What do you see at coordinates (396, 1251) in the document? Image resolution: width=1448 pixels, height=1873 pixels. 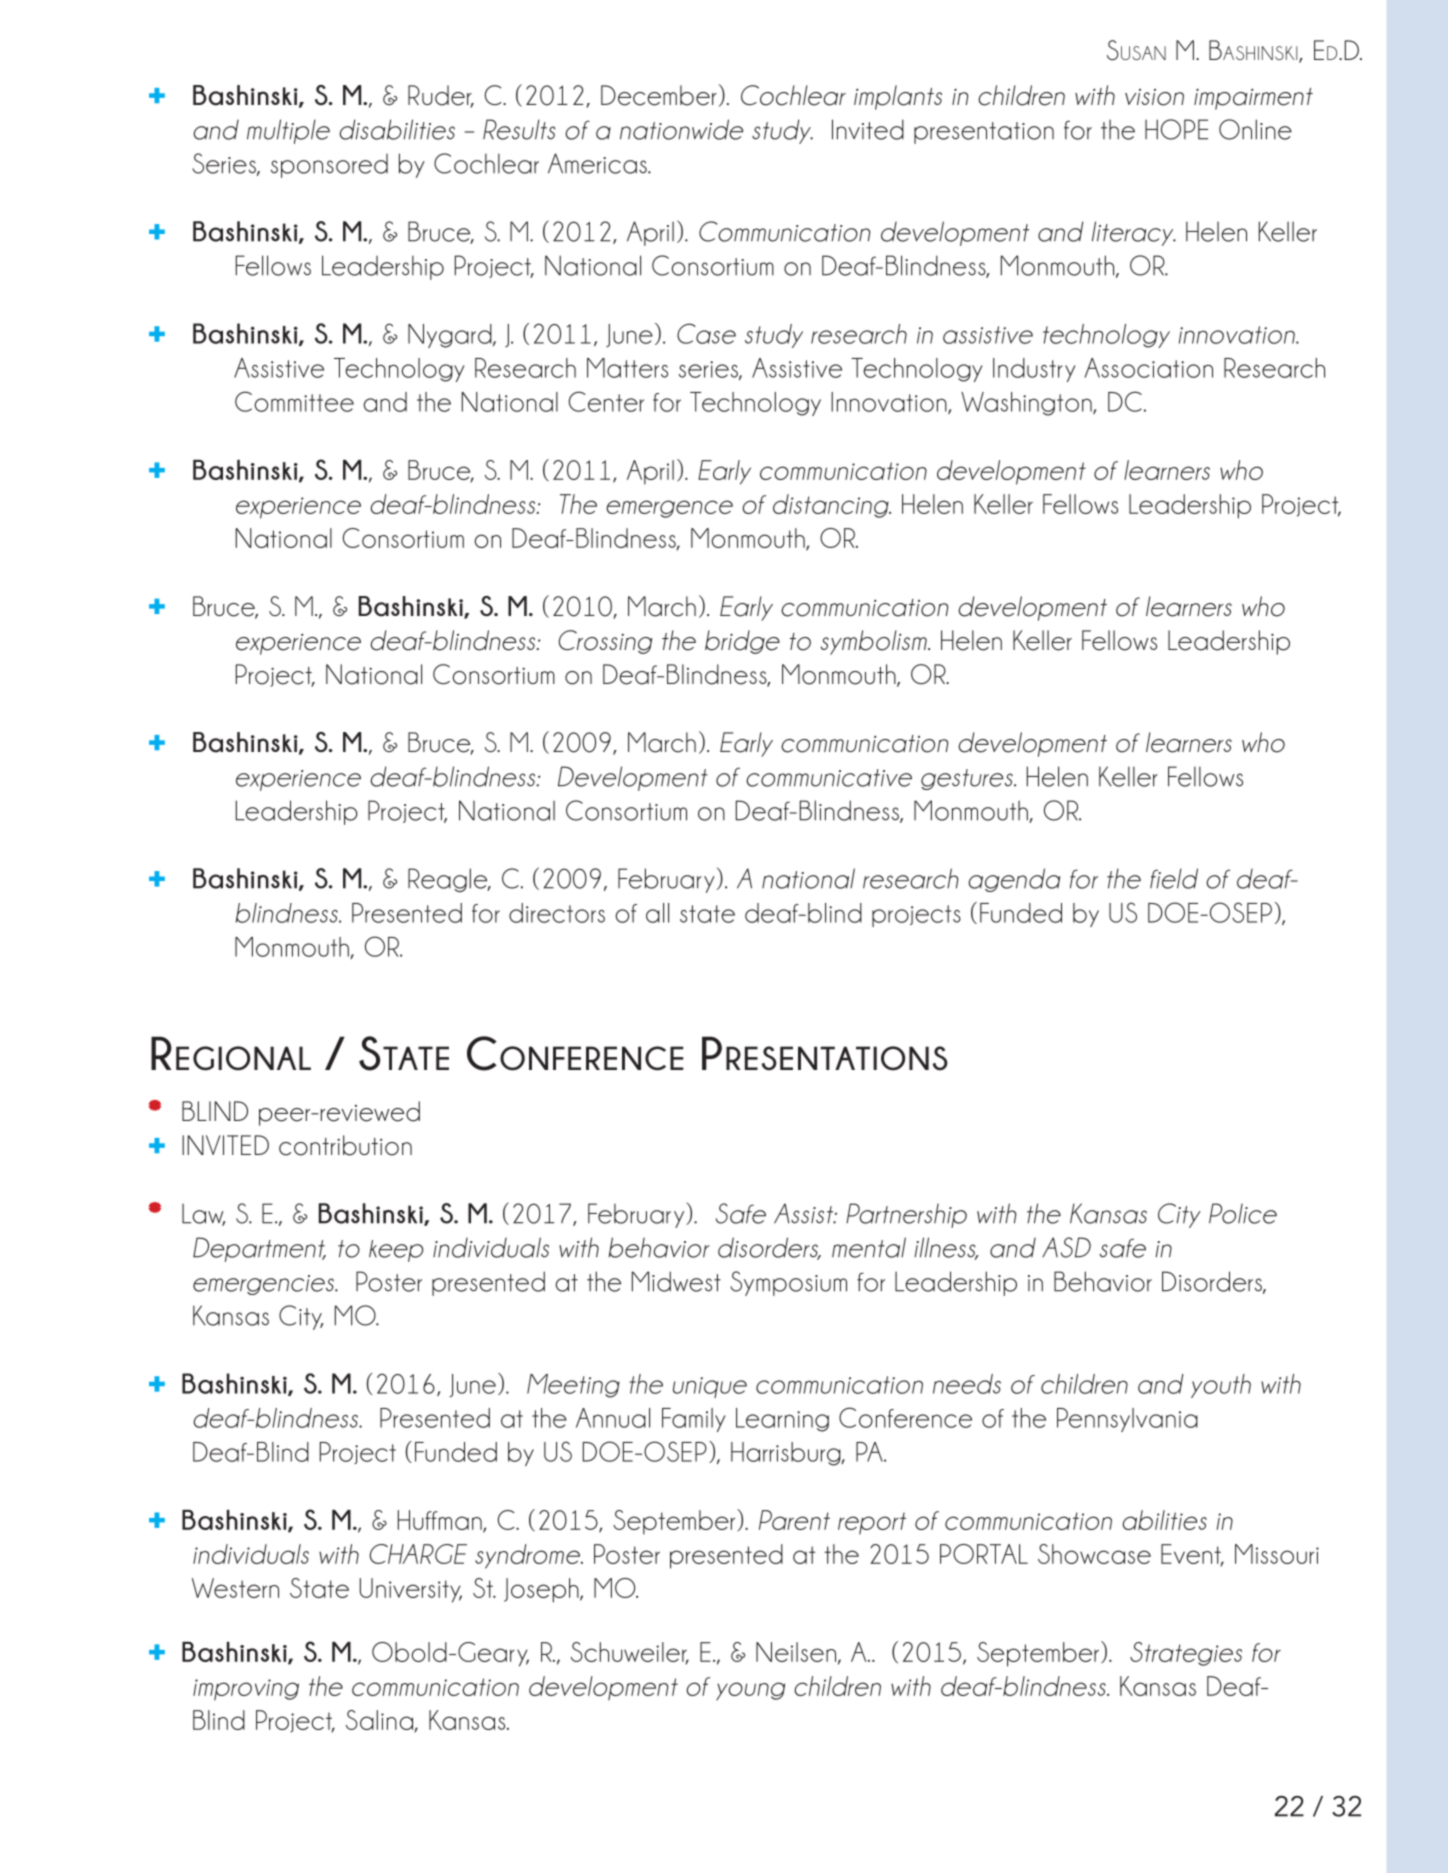 I see `keep` at bounding box center [396, 1251].
